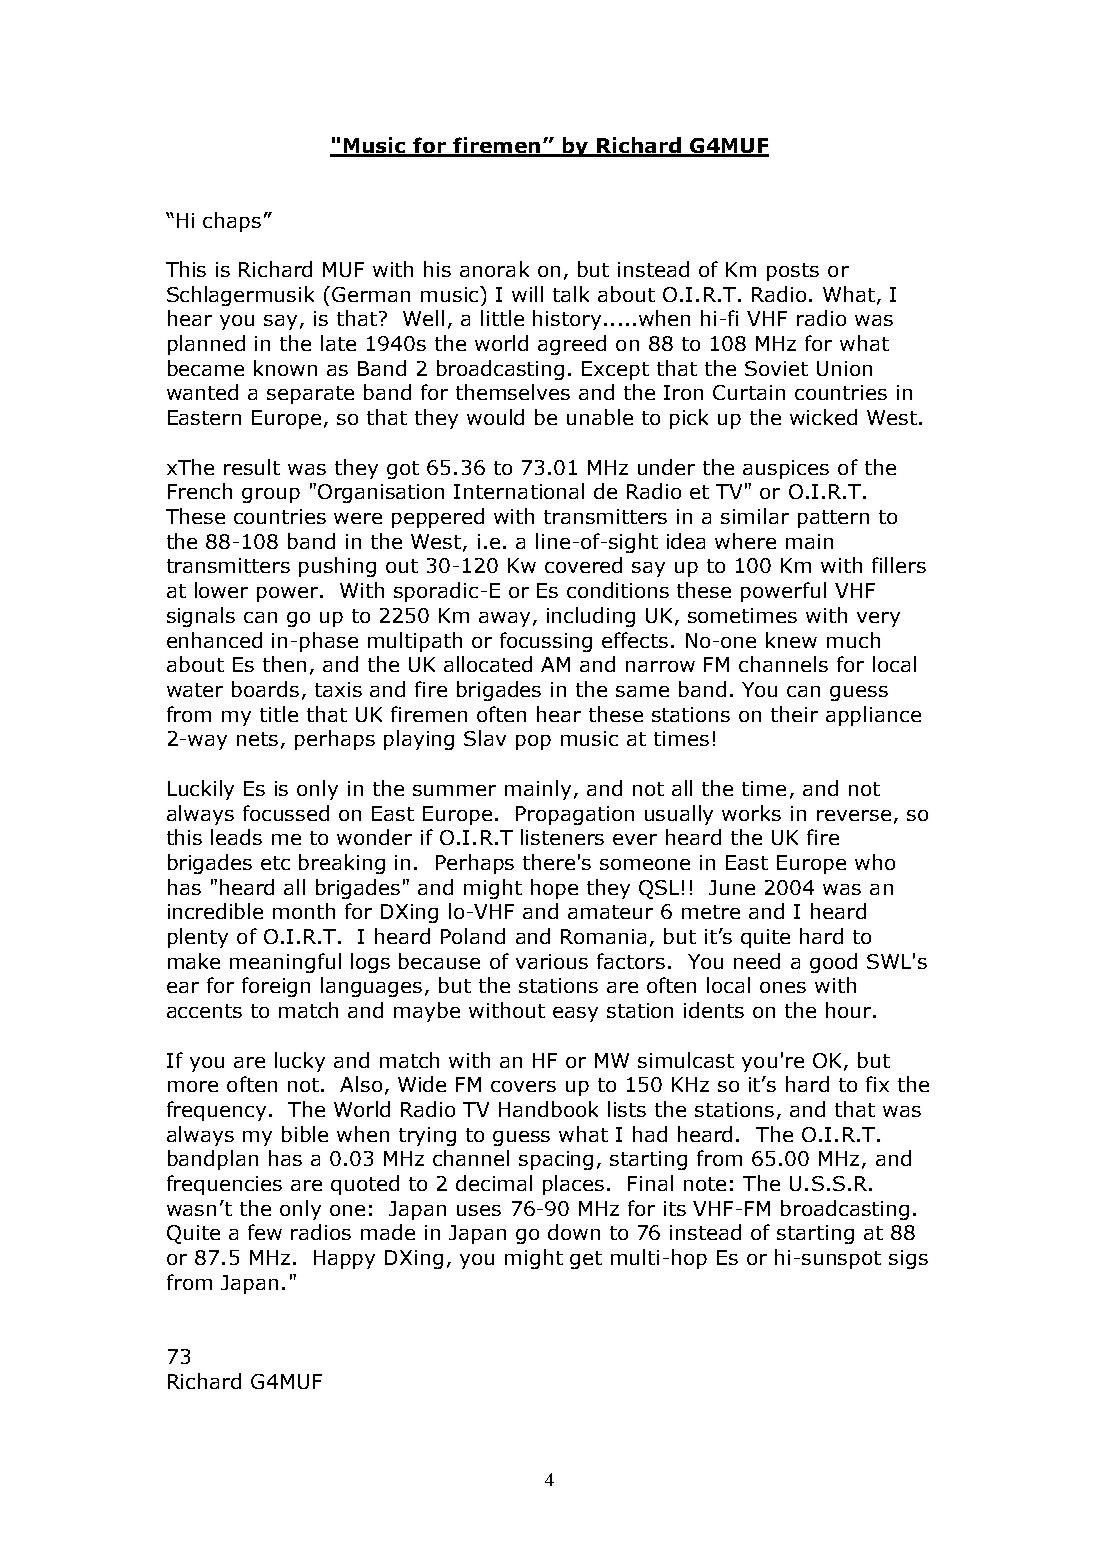  What do you see at coordinates (574, 1232) in the screenshot?
I see `down` at bounding box center [574, 1232].
